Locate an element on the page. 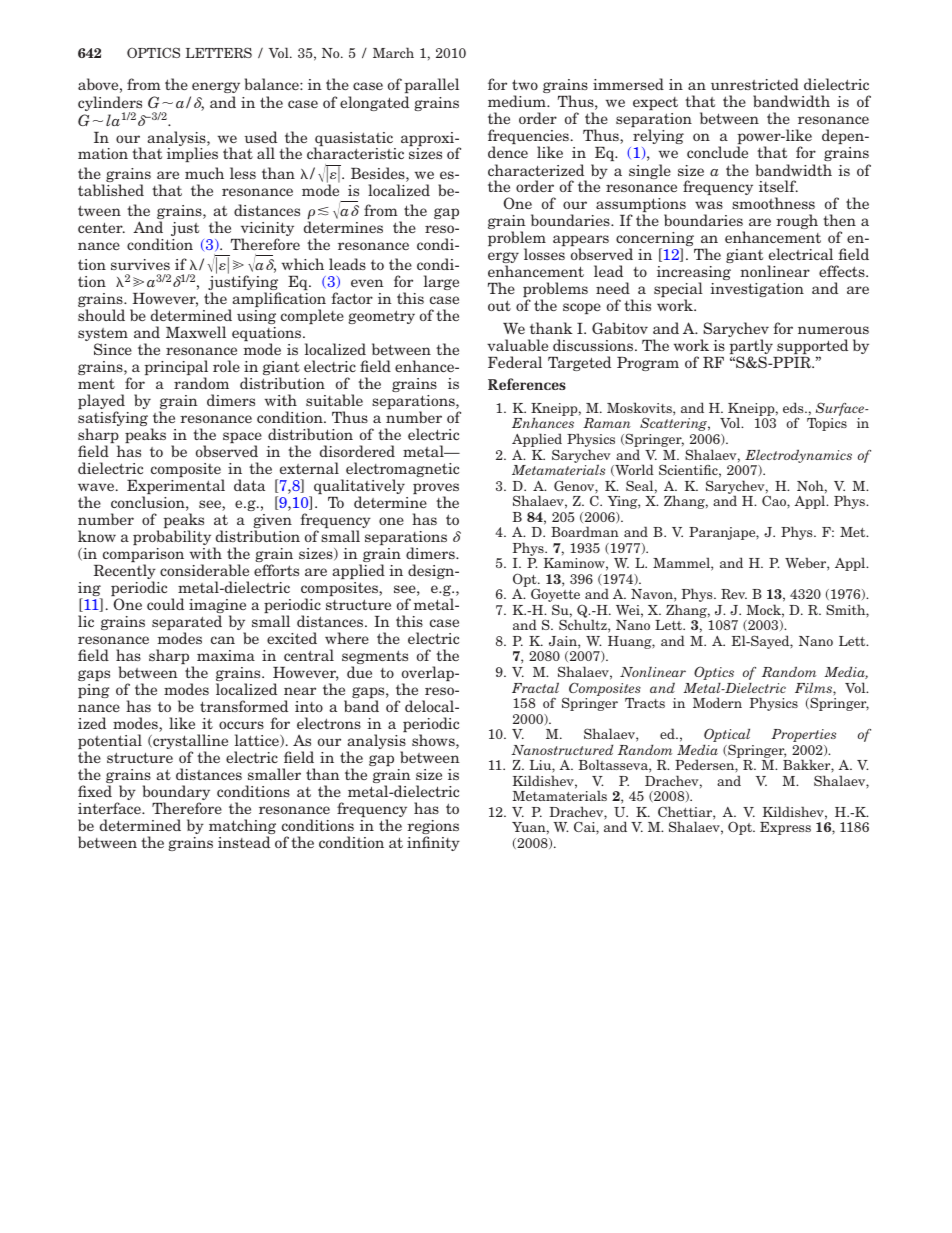  electromagnetic is located at coordinates (402, 471).
